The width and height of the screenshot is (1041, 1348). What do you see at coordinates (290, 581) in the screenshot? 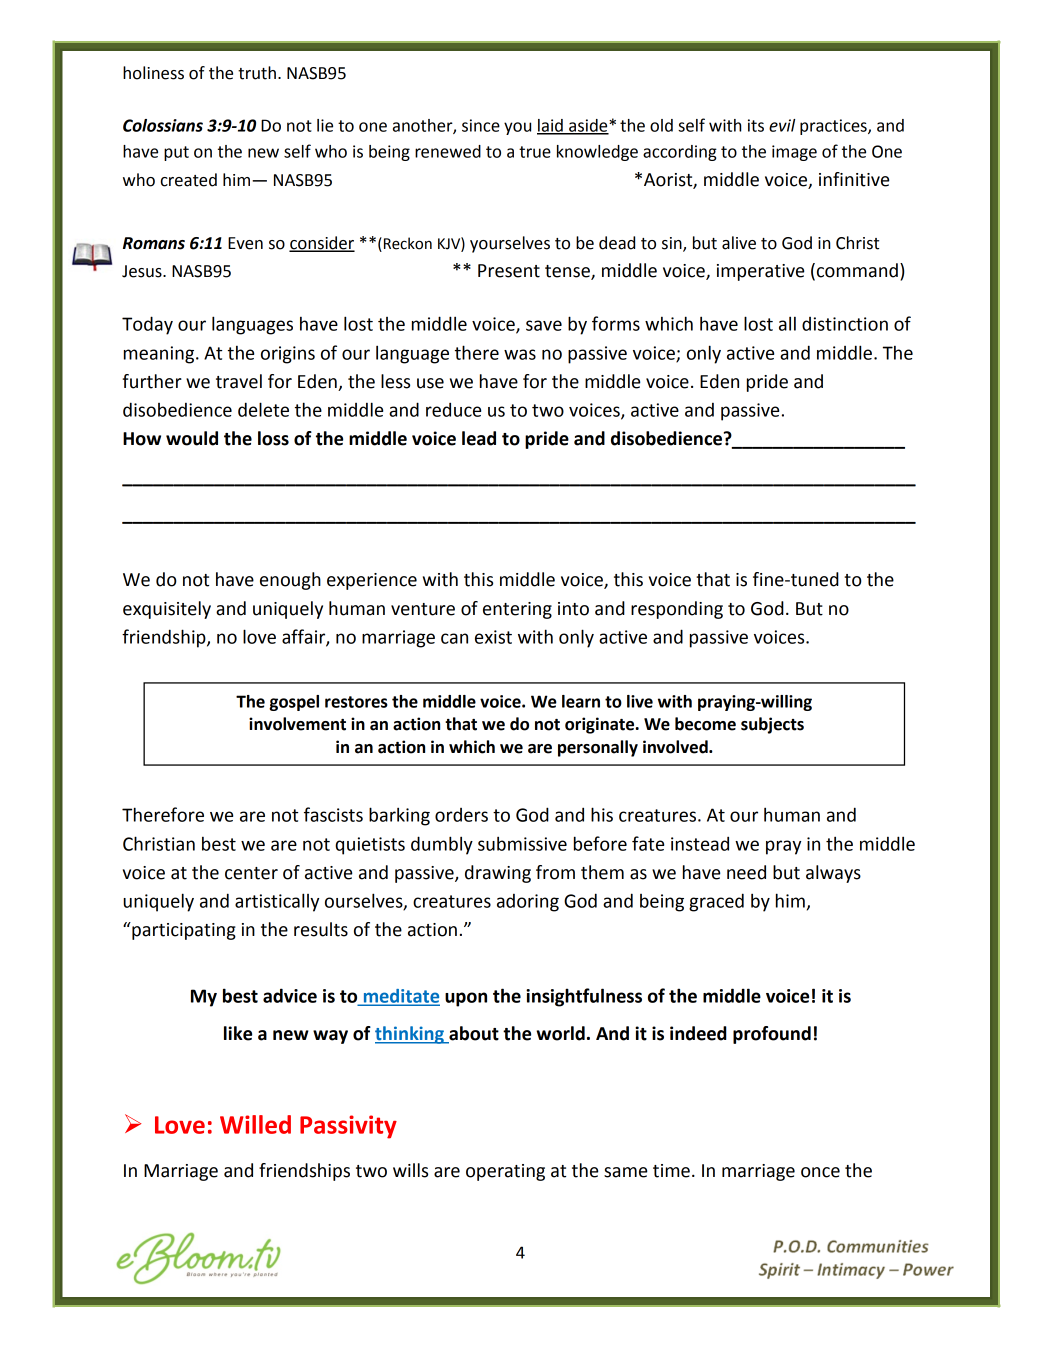
I see `enough` at bounding box center [290, 581].
